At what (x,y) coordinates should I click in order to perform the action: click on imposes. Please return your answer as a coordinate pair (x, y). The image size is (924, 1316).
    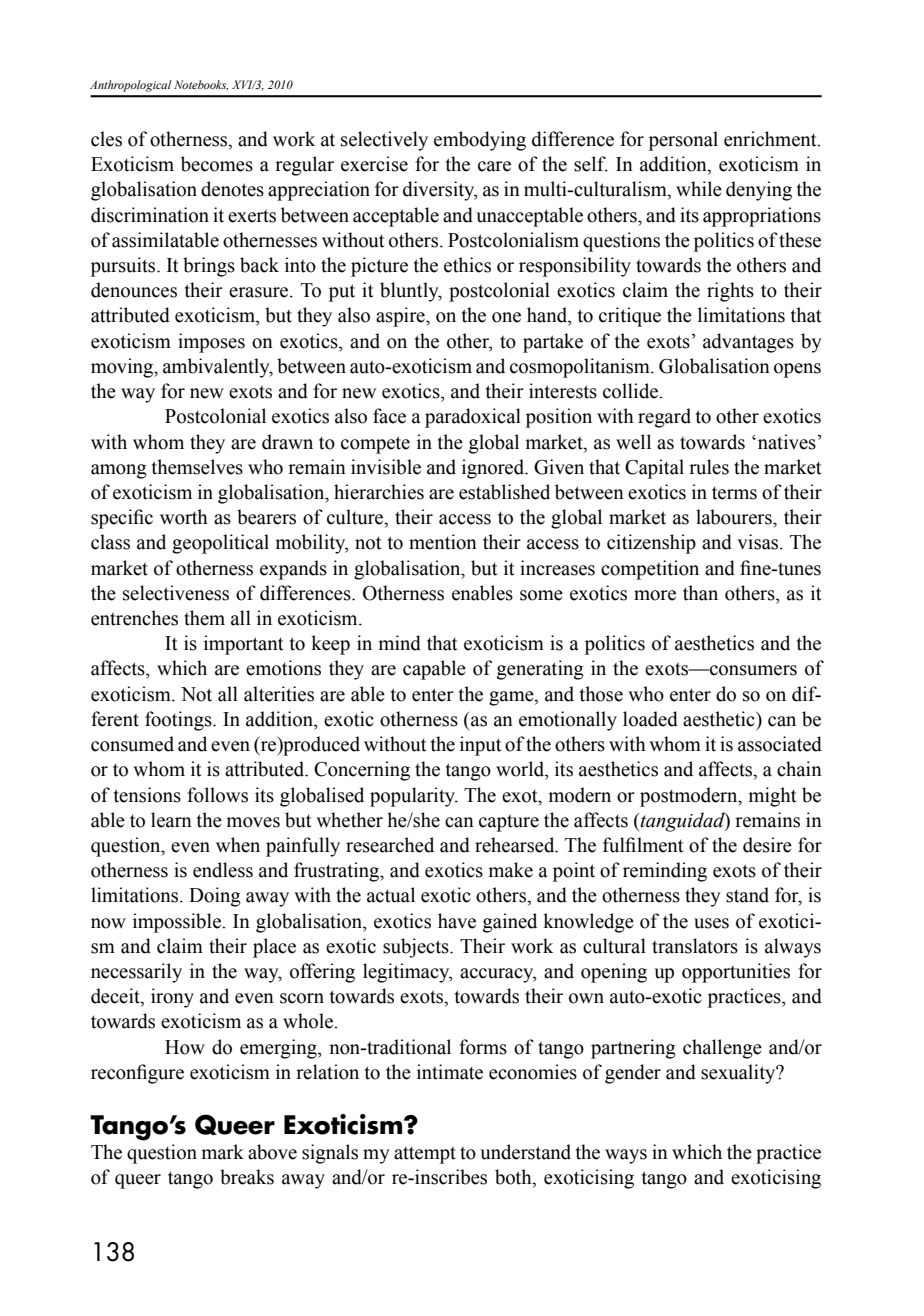
    Looking at the image, I should click on (211, 343).
